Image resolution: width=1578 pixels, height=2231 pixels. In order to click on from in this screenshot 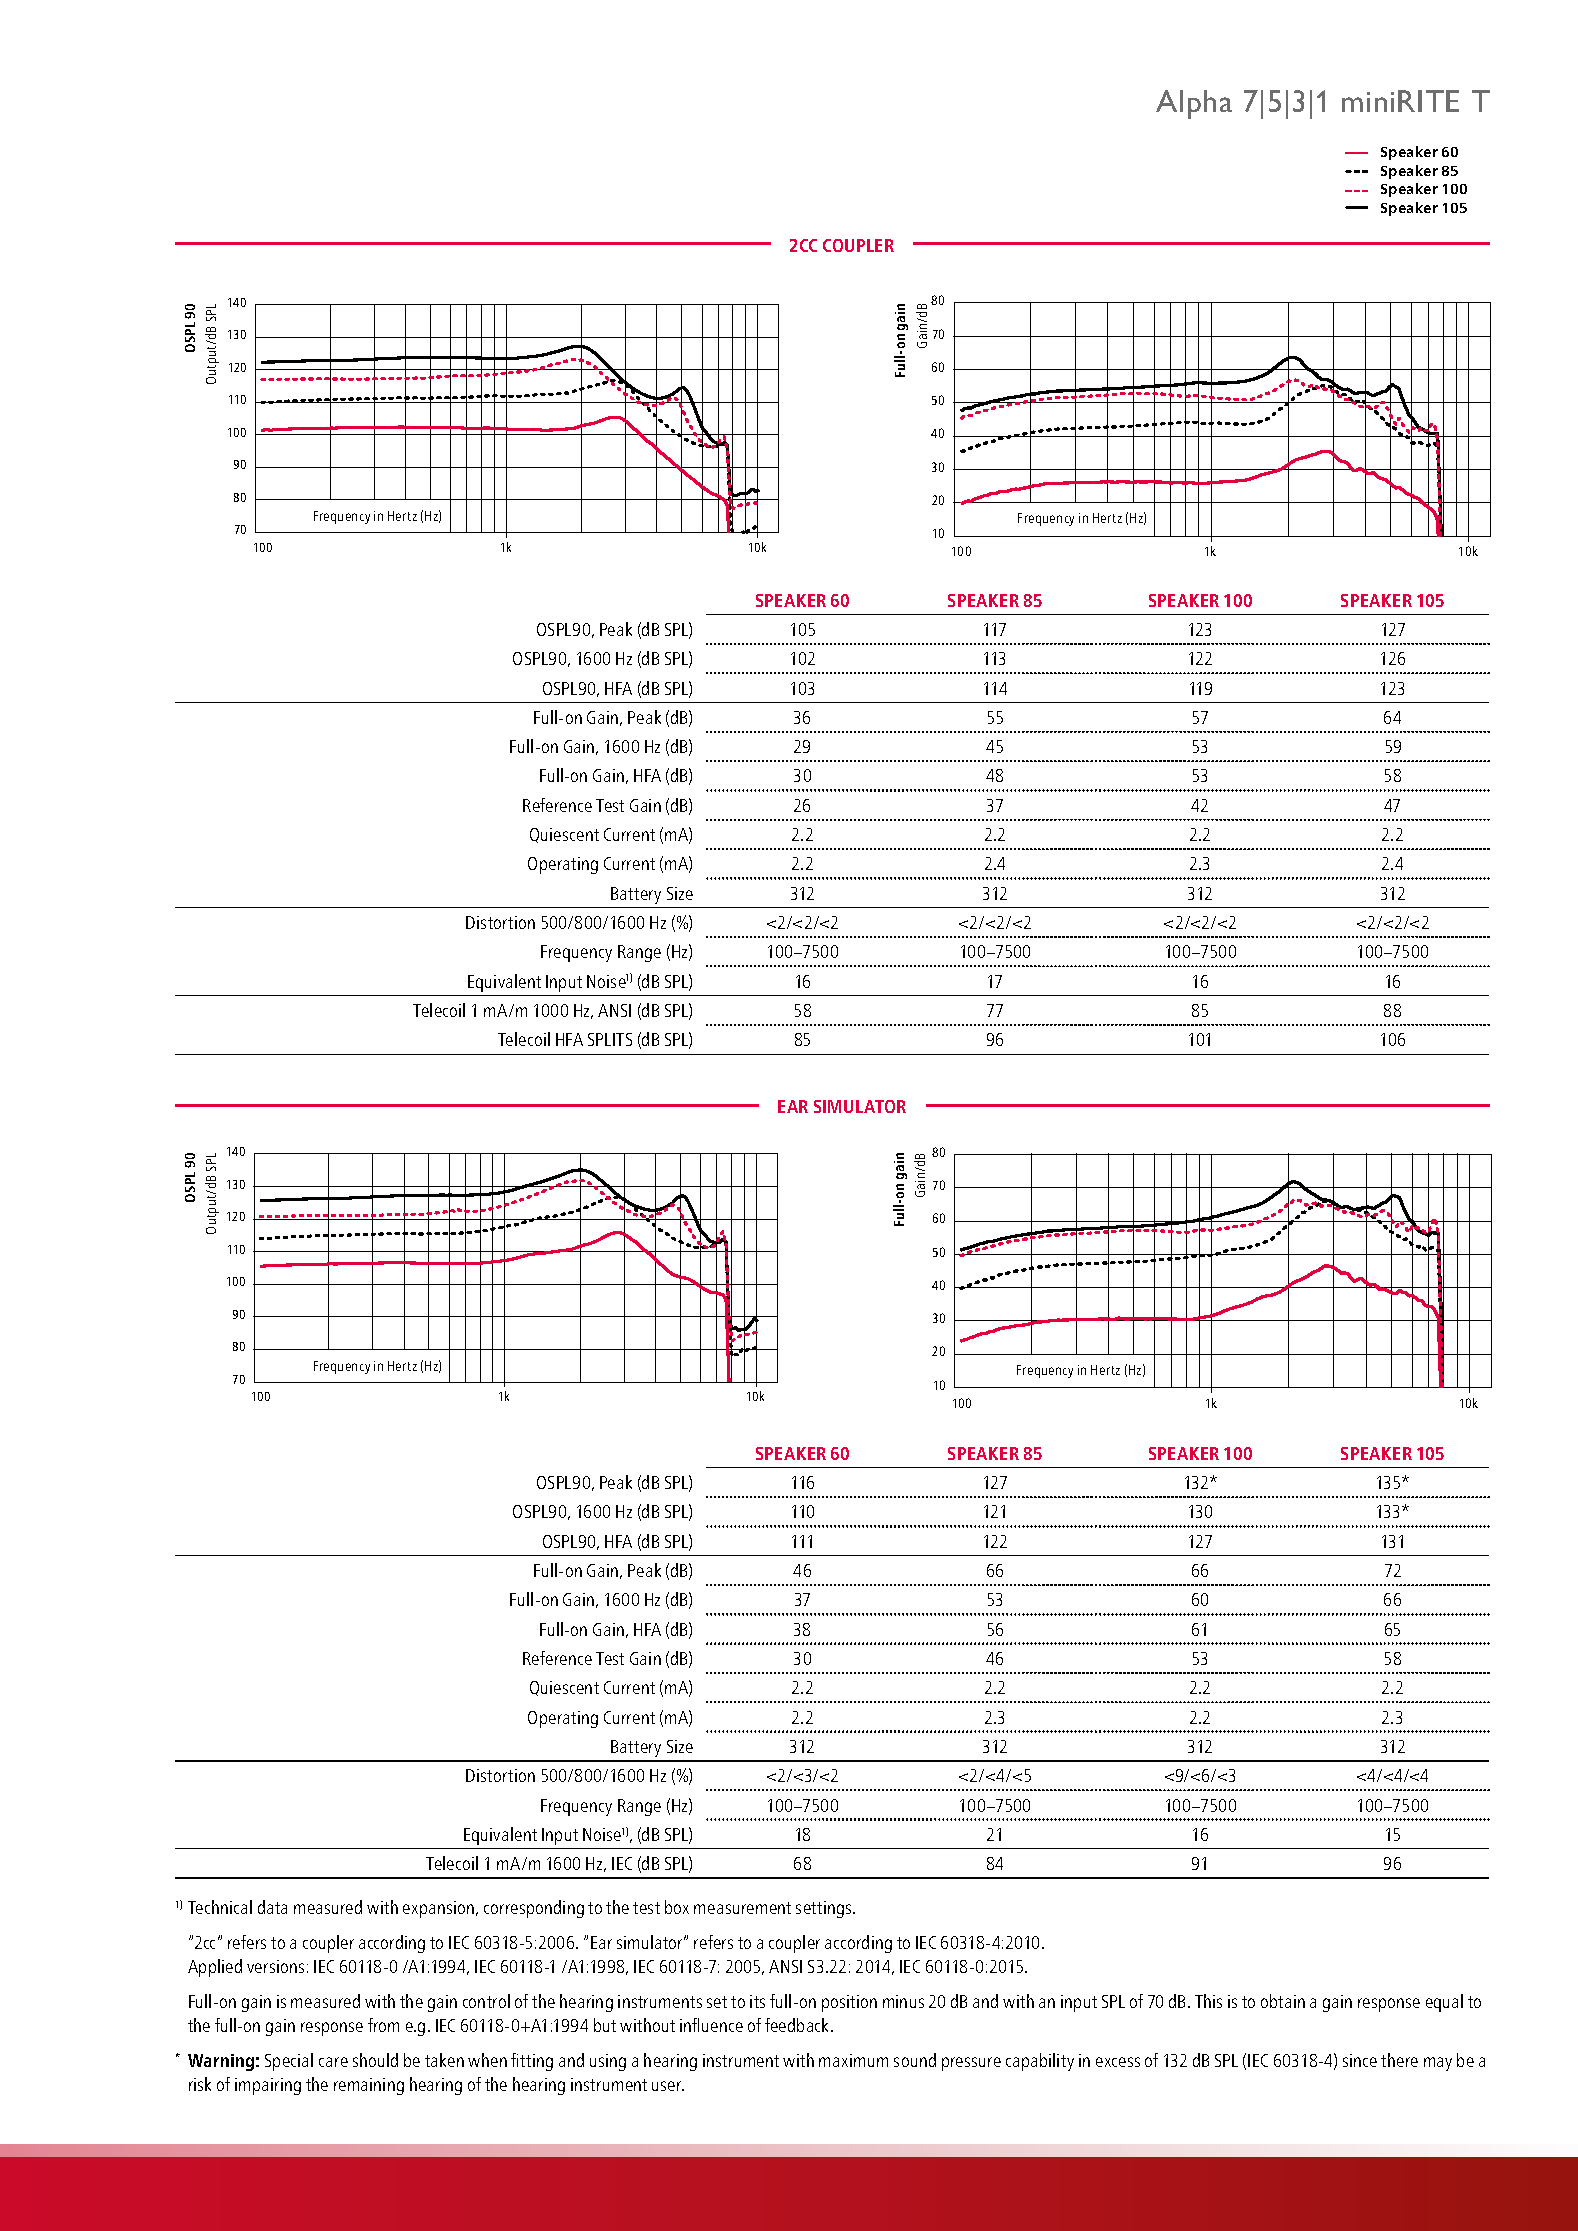, I will do `click(383, 2025)`.
